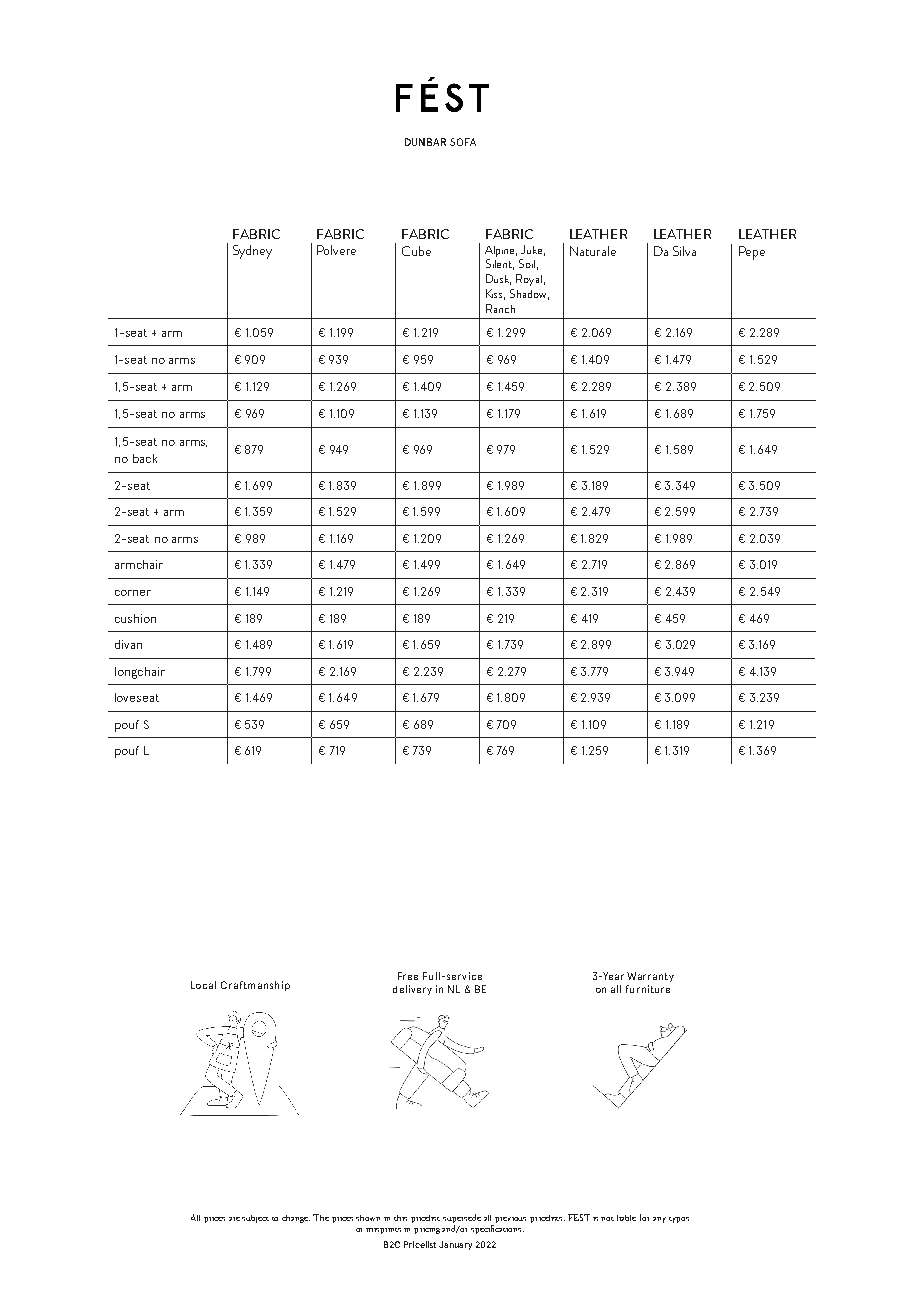 This image has height=1308, width=924. Describe the element at coordinates (412, 990) in the image. I see `delivery` at that location.
